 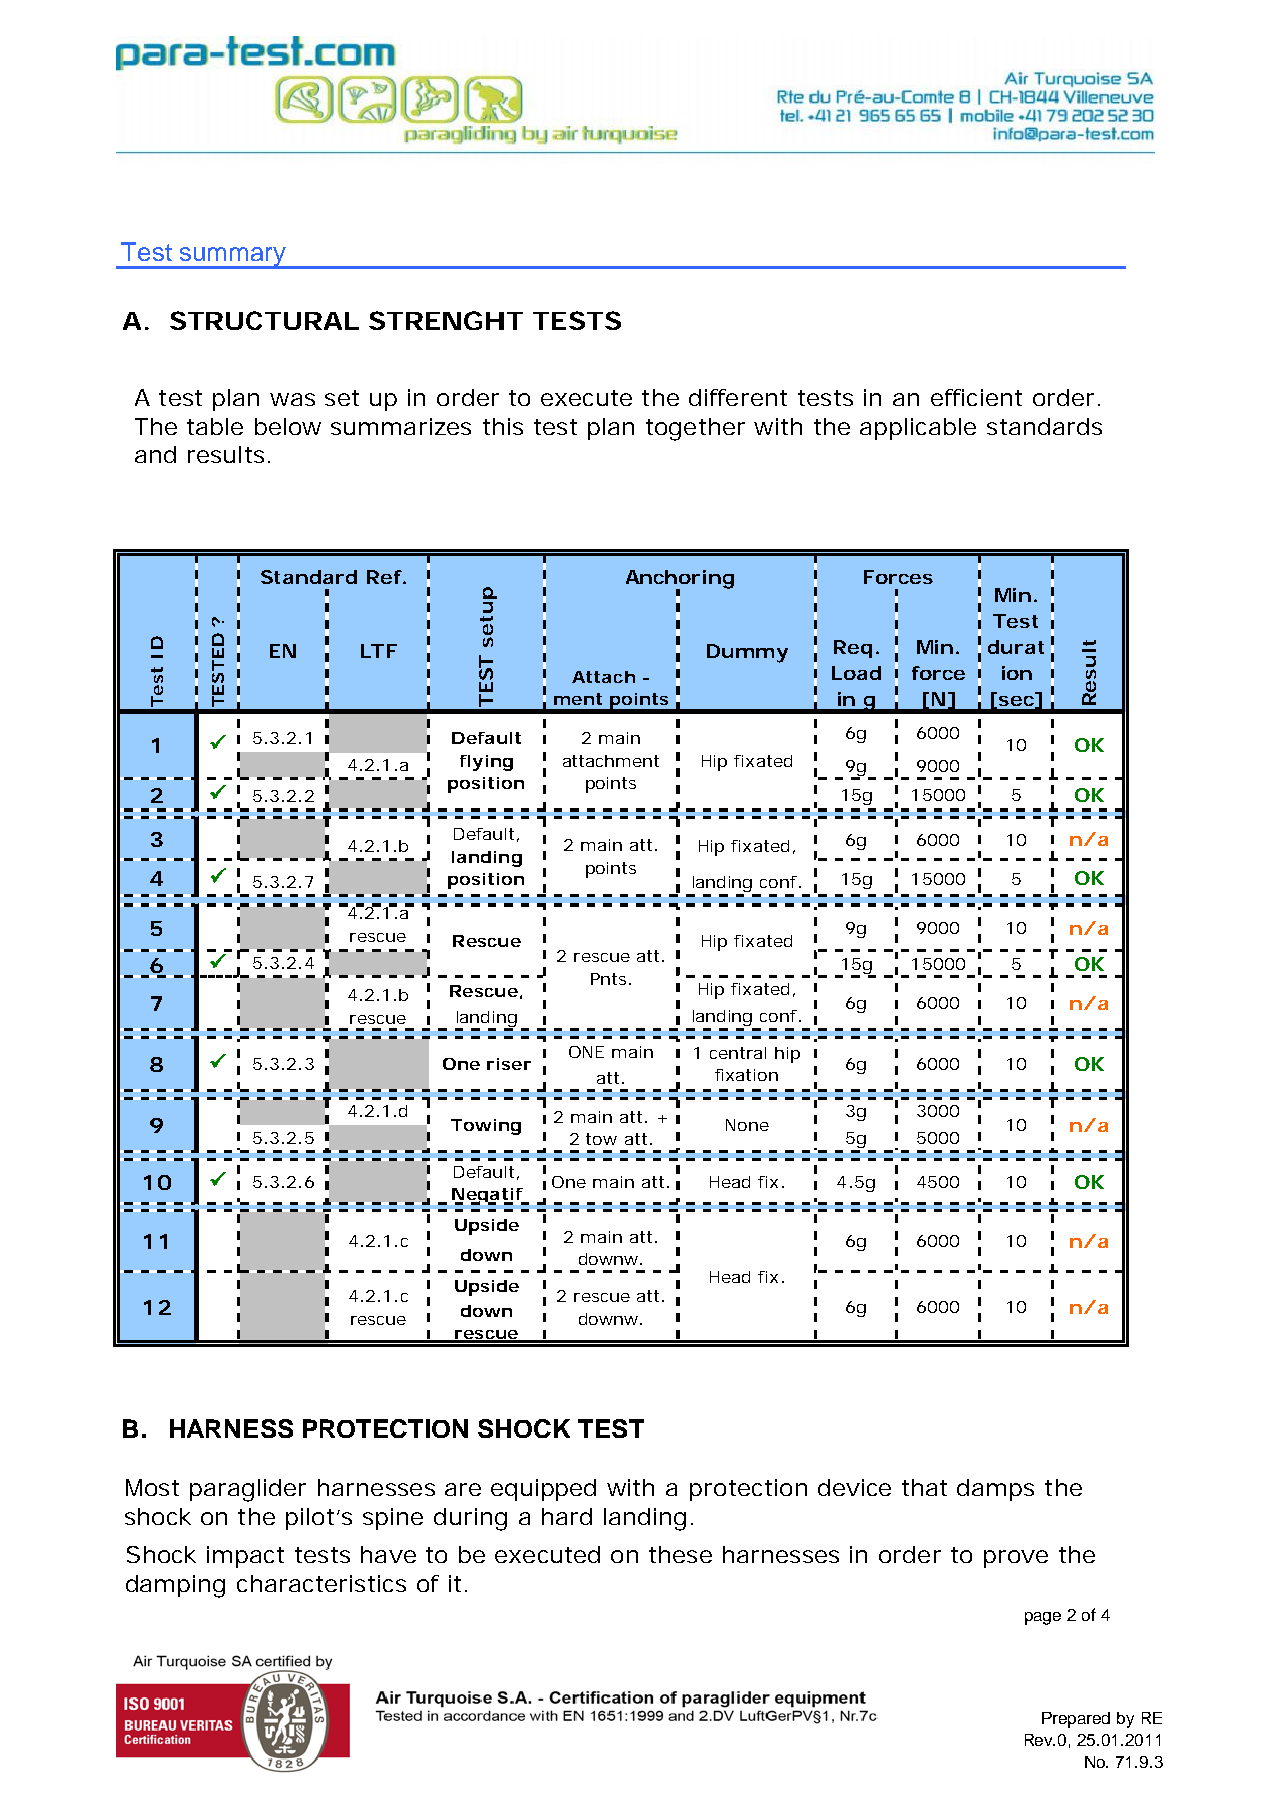 What do you see at coordinates (509, 1064) in the screenshot?
I see `riser` at bounding box center [509, 1064].
